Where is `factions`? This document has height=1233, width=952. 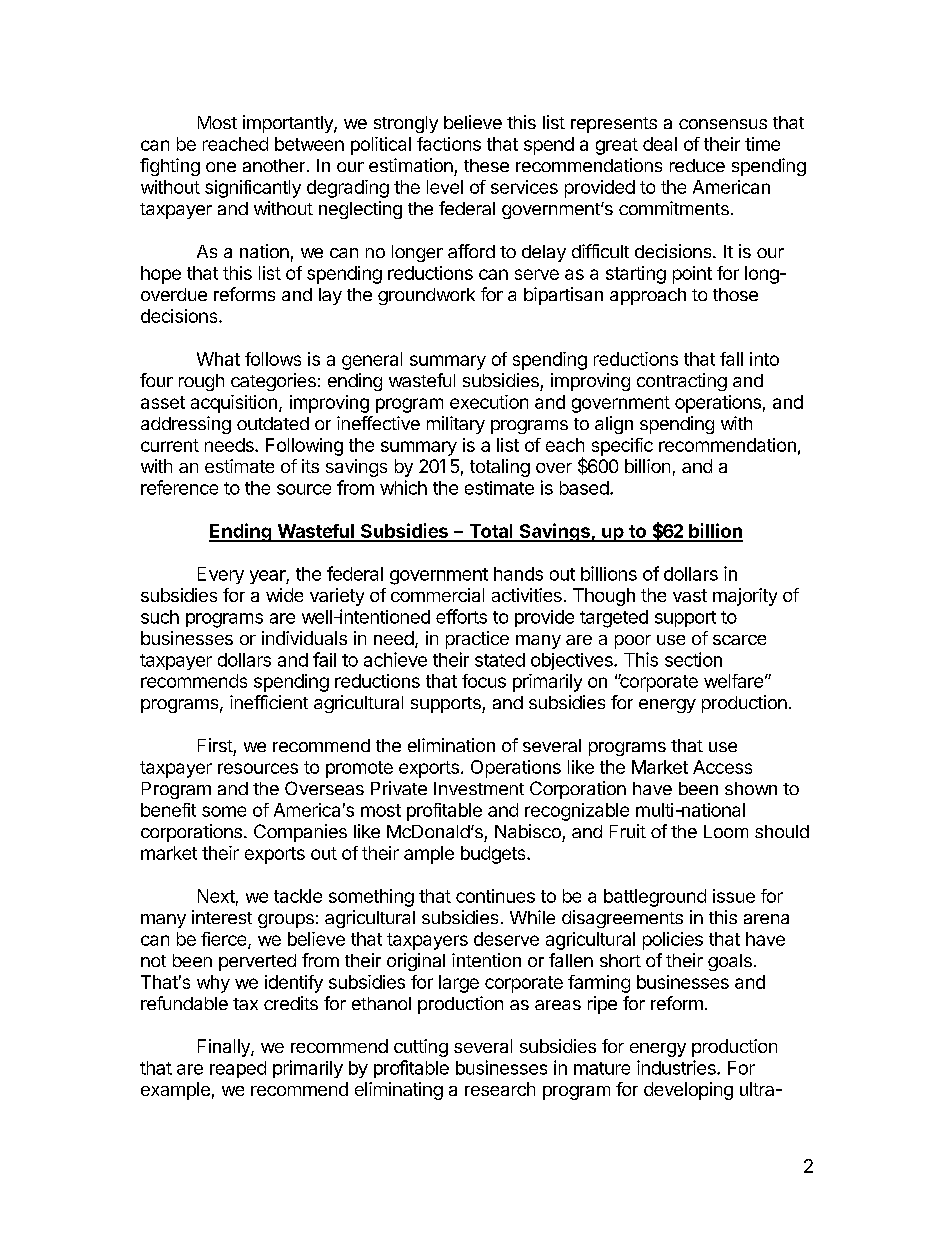
factions is located at coordinates (449, 144).
